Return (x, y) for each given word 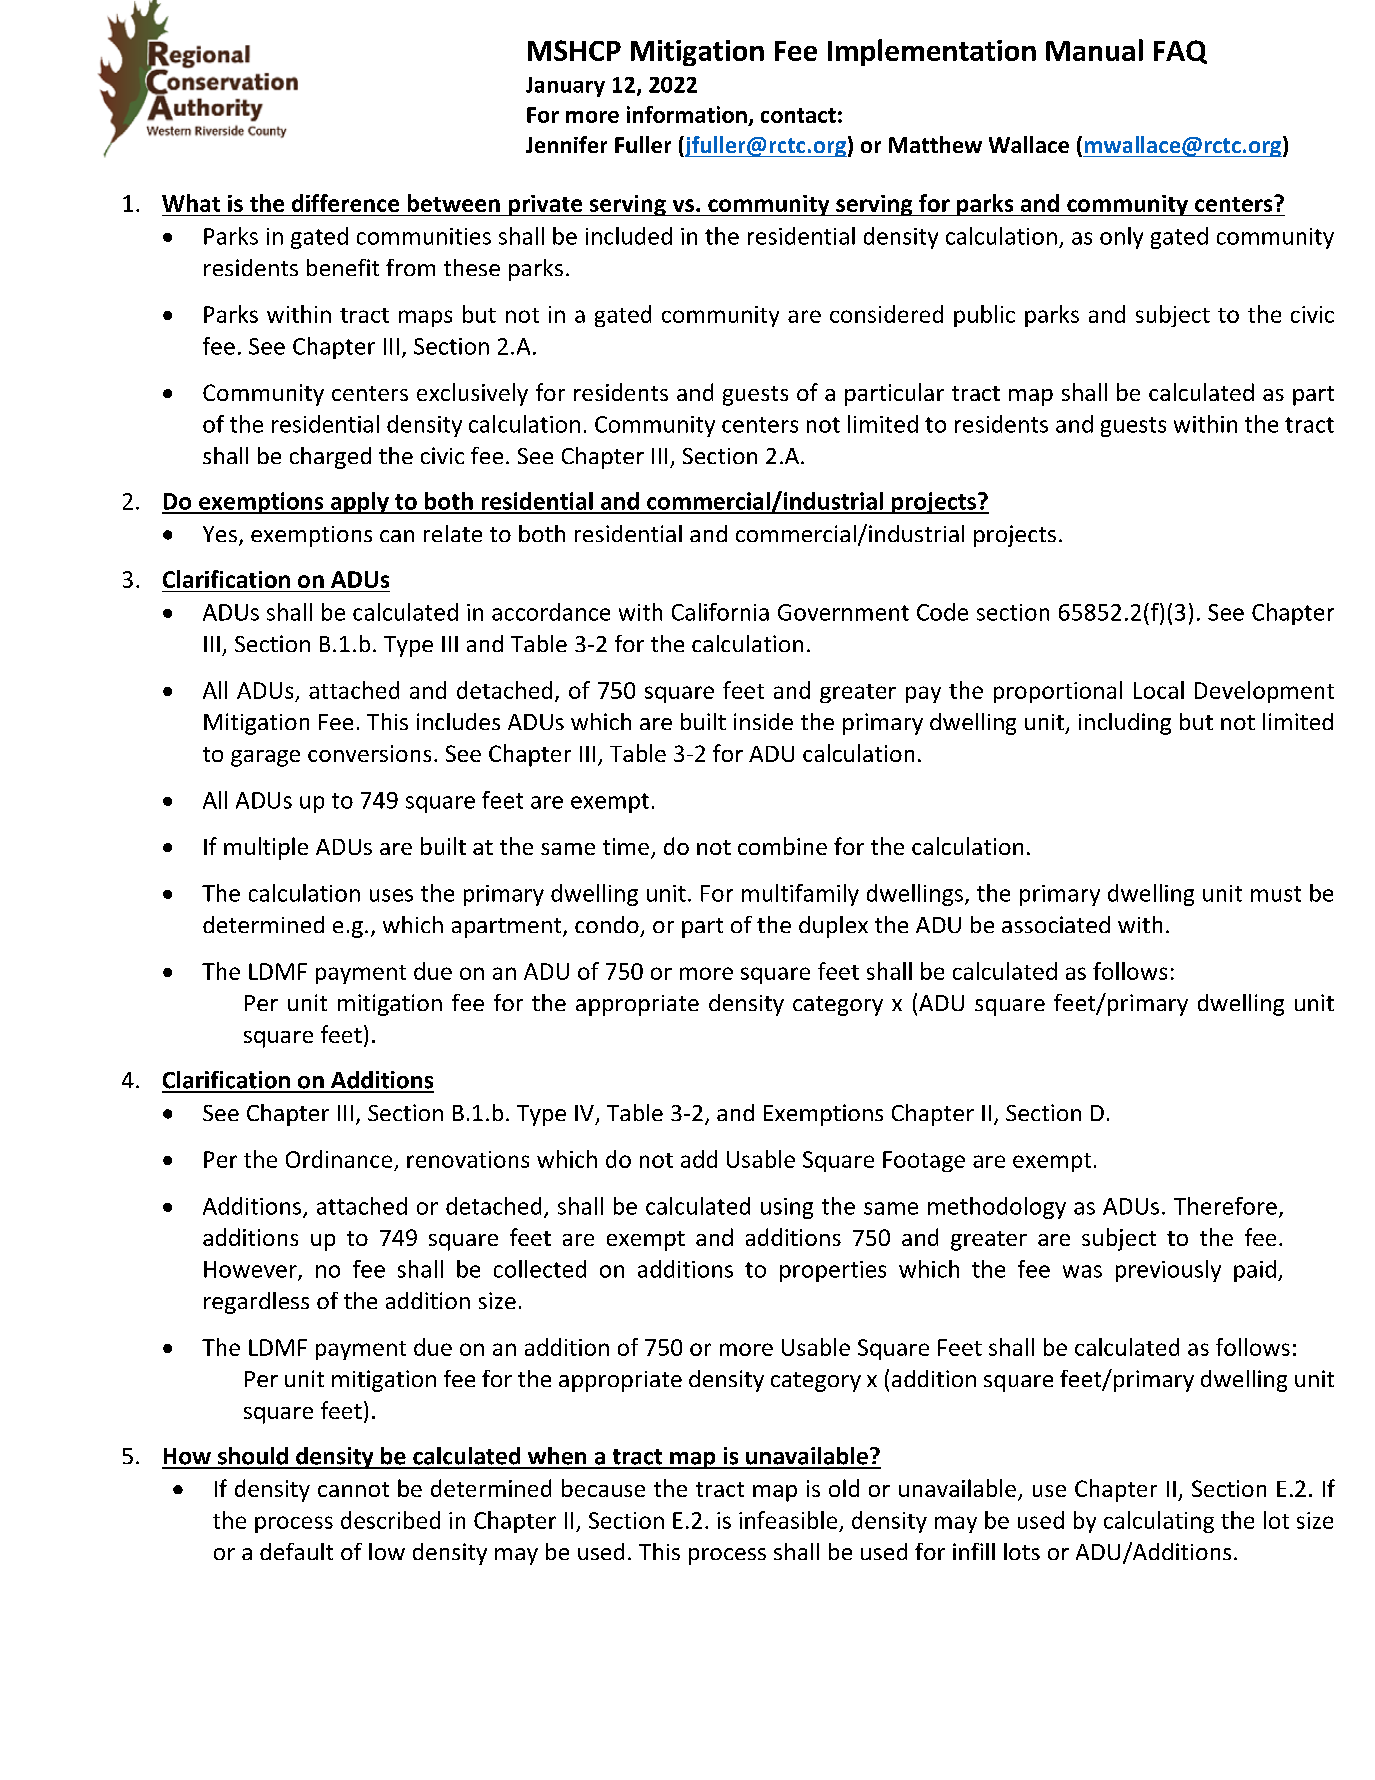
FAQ (1180, 52)
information (687, 114)
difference (345, 203)
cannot (353, 1489)
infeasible (788, 1520)
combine (782, 846)
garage (265, 758)
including (1125, 724)
